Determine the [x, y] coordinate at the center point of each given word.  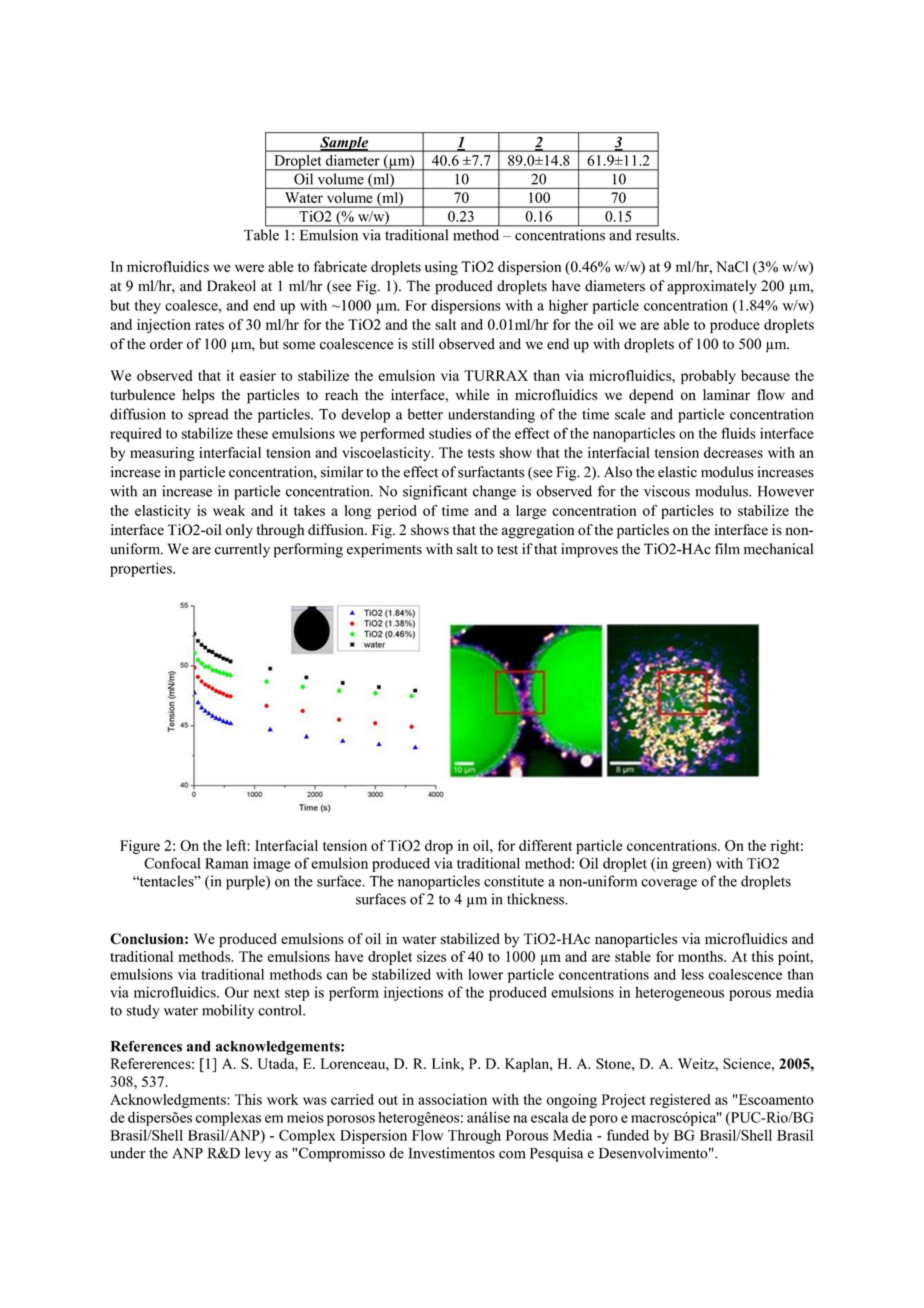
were [249, 268]
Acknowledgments [169, 1101]
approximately [712, 287]
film [727, 548]
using [441, 268]
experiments [384, 550]
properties [142, 569]
